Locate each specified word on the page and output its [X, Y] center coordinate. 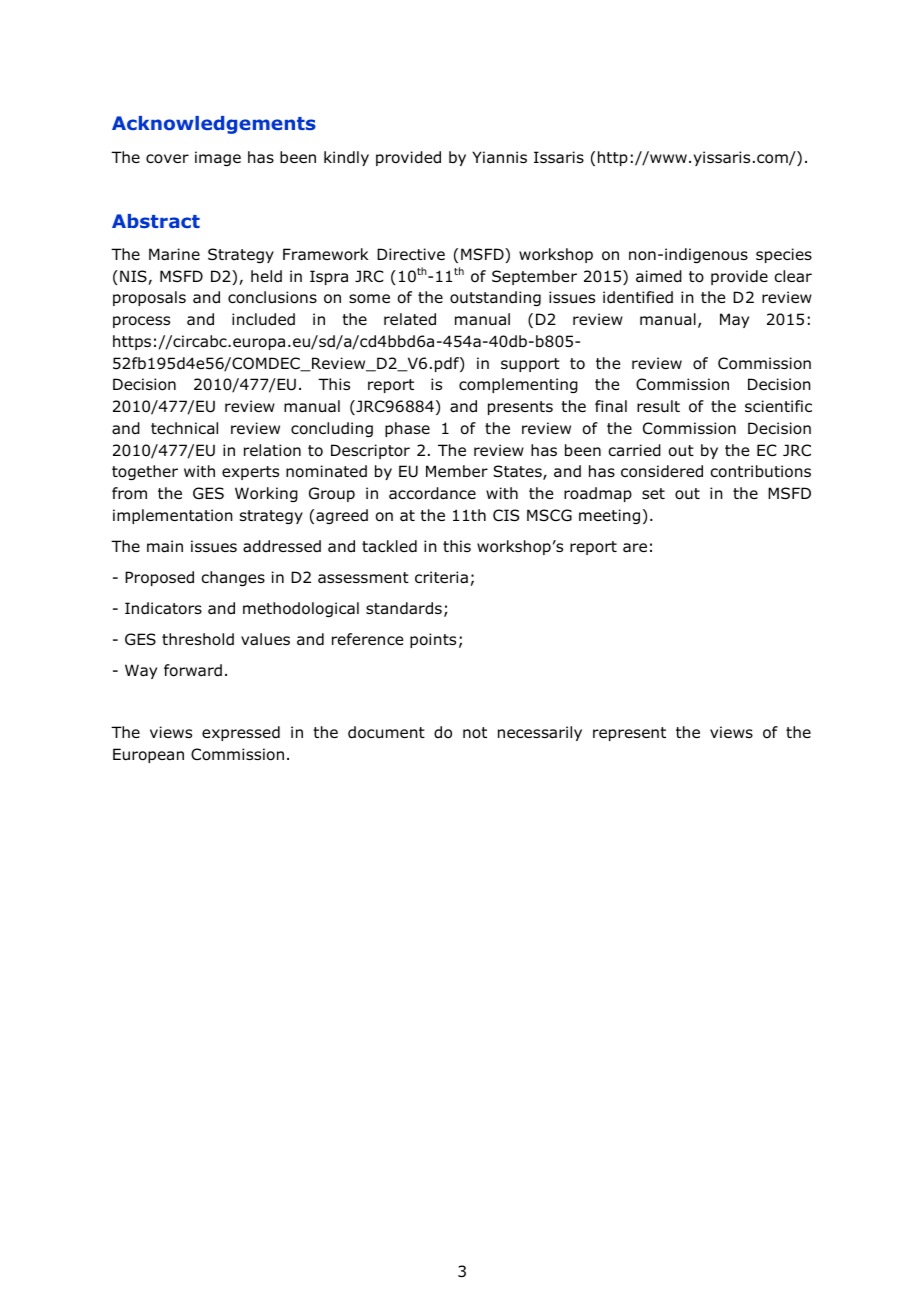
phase [407, 429]
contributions [761, 471]
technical [184, 428]
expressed [241, 733]
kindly [346, 158]
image [218, 158]
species [784, 255]
